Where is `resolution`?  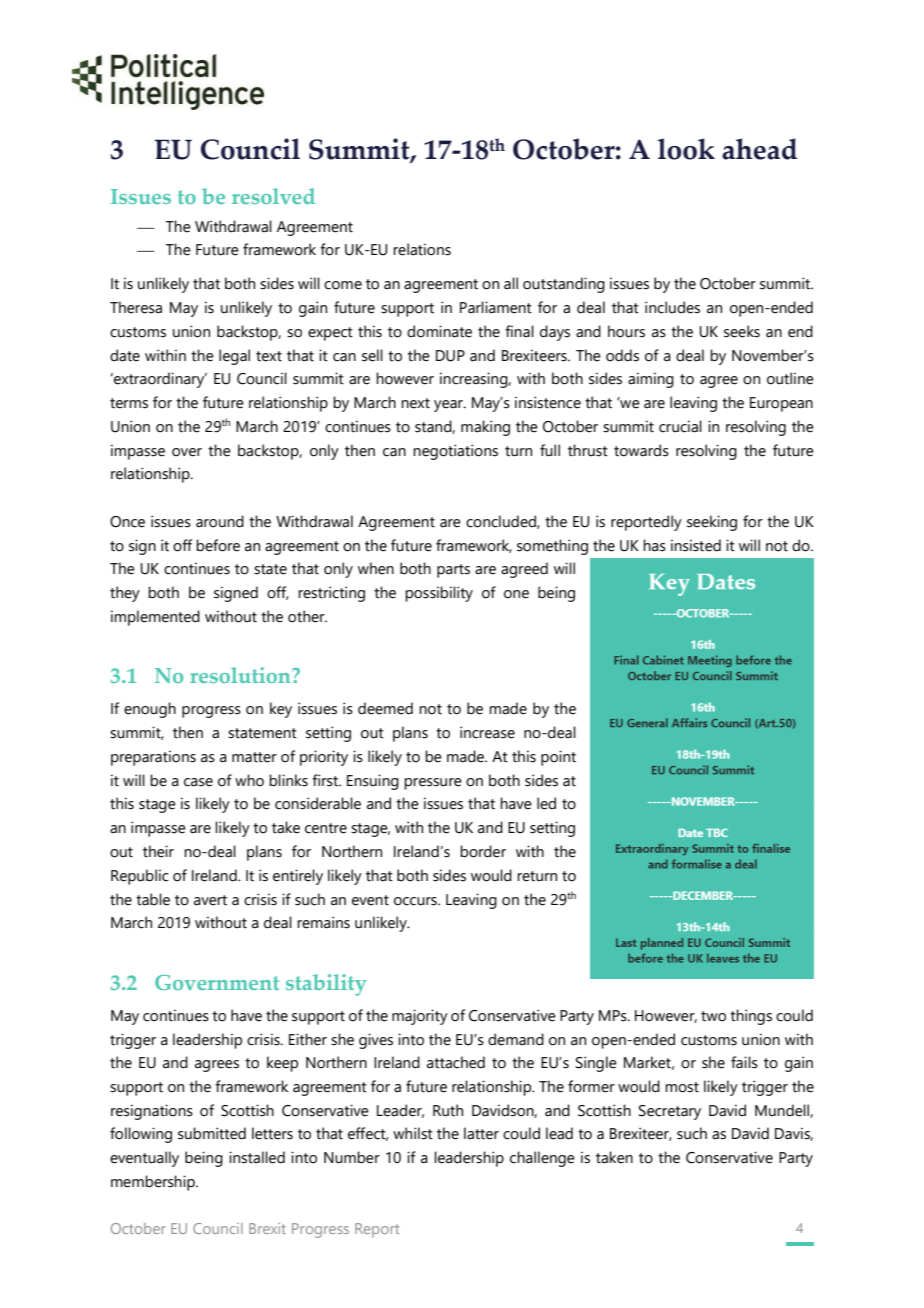
resolution is located at coordinates (241, 675).
